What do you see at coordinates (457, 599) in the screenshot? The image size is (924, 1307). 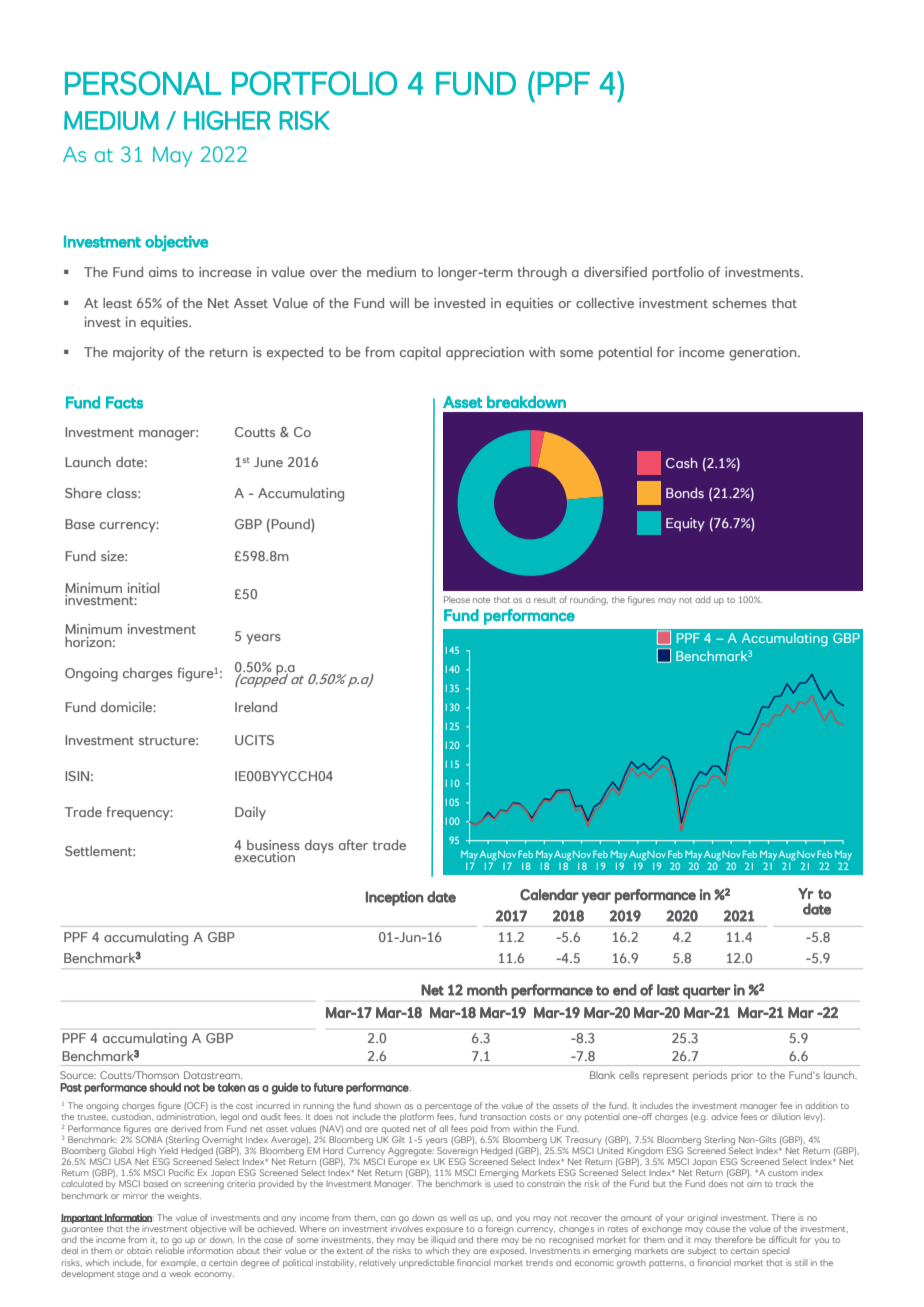 I see `Please` at bounding box center [457, 599].
